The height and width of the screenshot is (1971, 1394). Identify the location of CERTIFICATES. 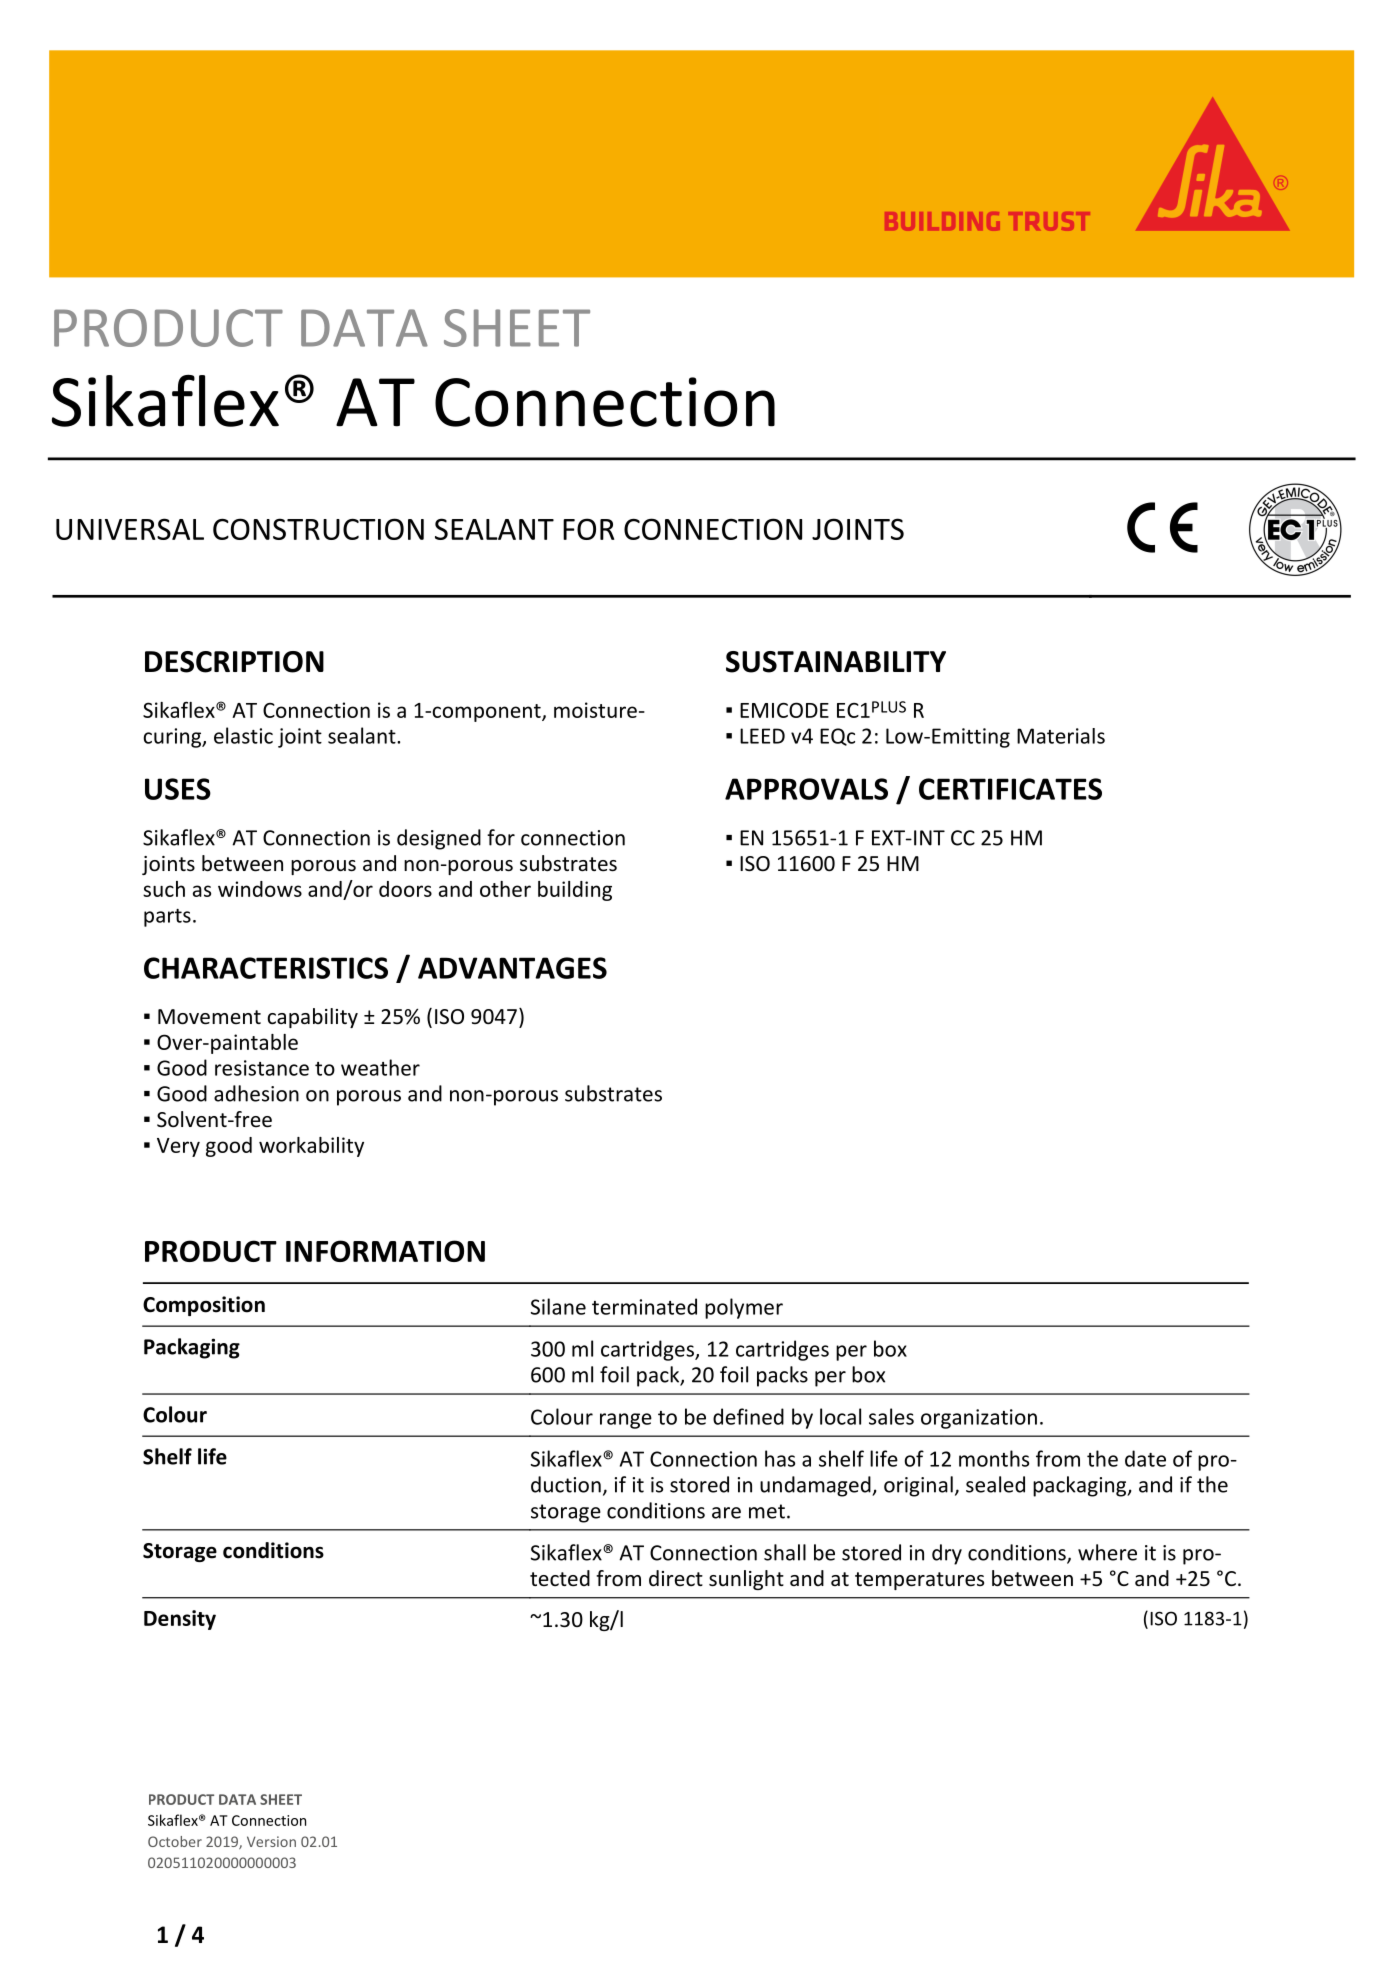
(1010, 789).
